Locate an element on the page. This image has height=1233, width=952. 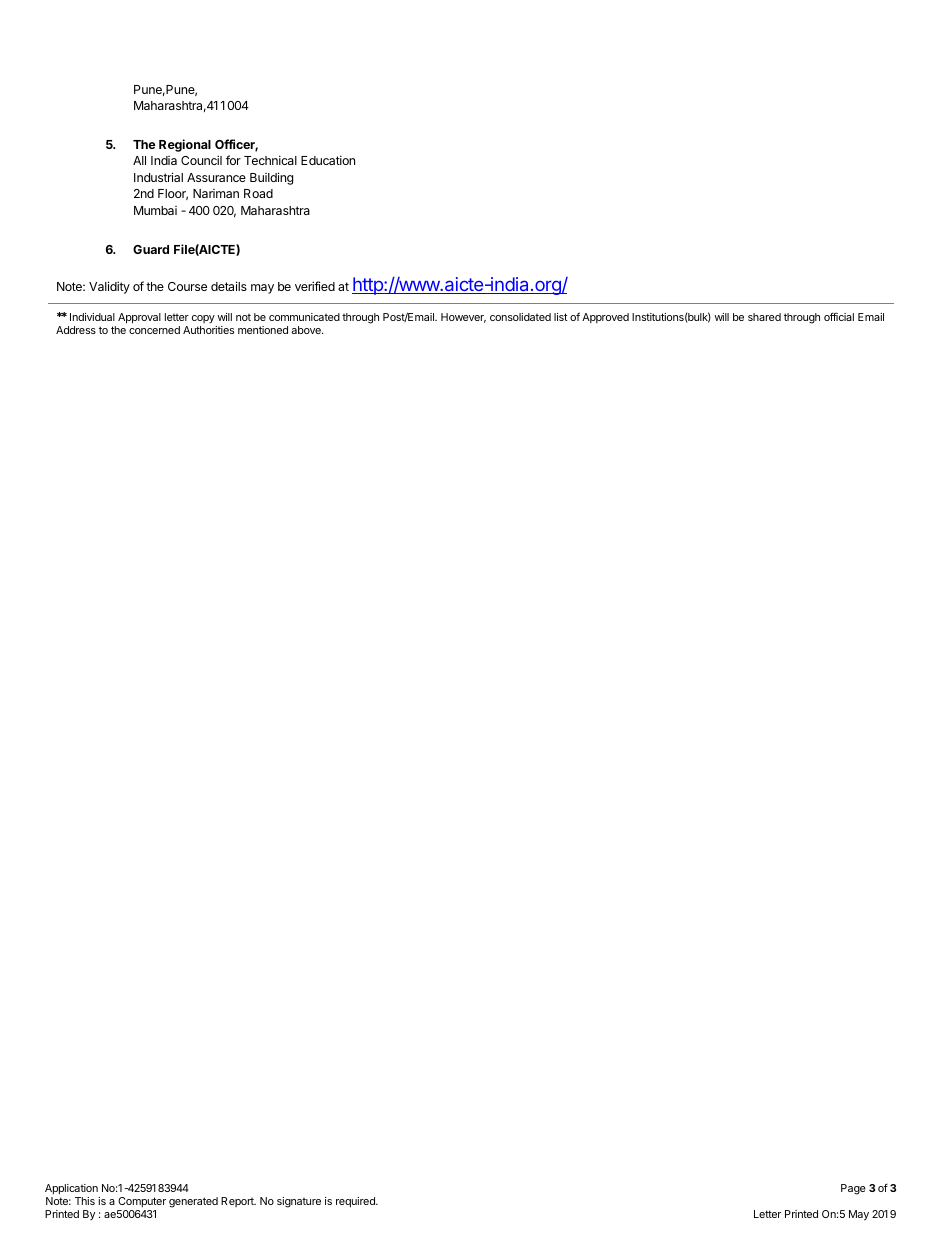
Authorities is located at coordinates (208, 330).
